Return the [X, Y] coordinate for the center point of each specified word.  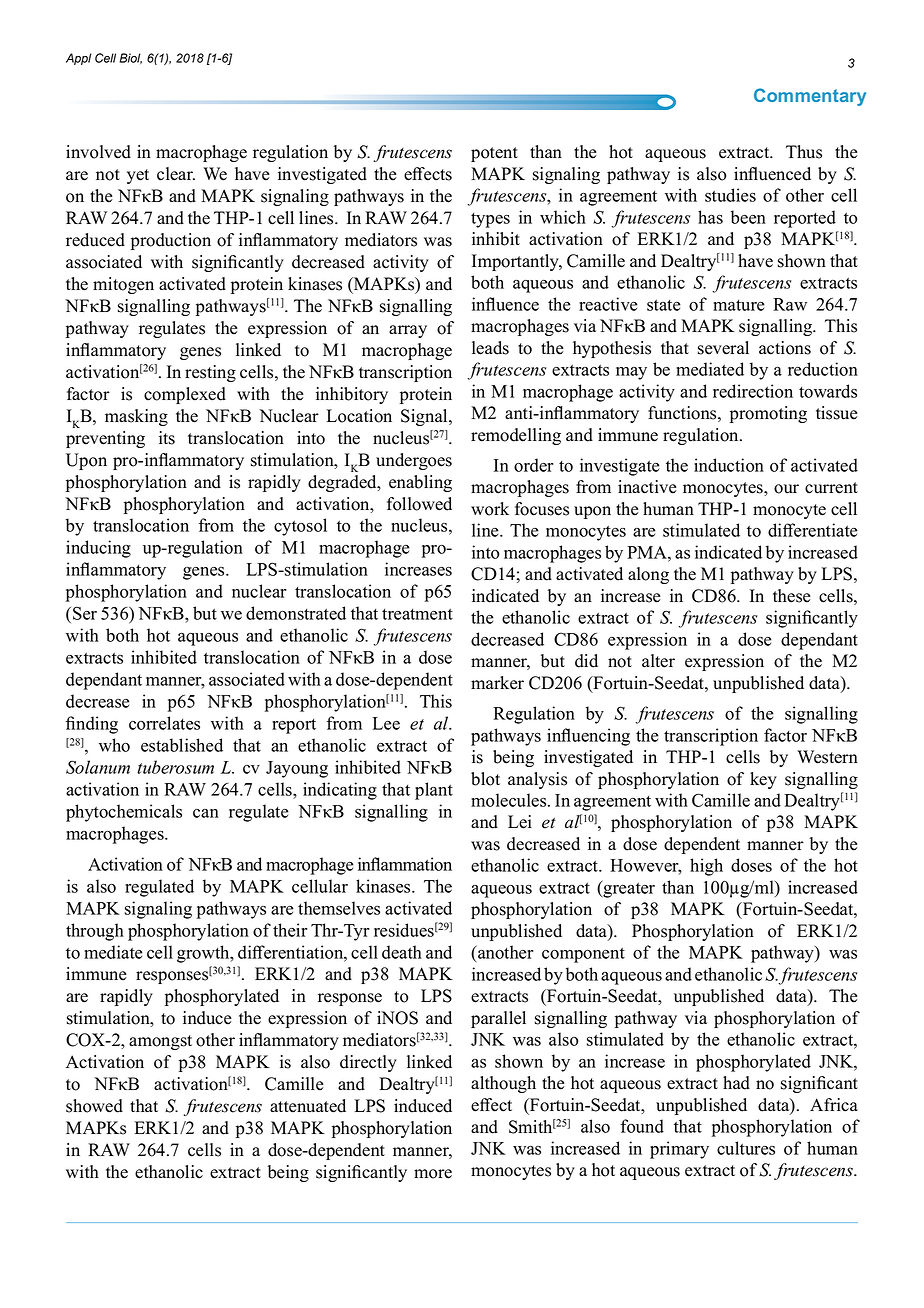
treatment [417, 614]
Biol [130, 58]
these [791, 596]
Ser [85, 613]
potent [494, 154]
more [433, 1174]
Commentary [810, 97]
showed [94, 1106]
